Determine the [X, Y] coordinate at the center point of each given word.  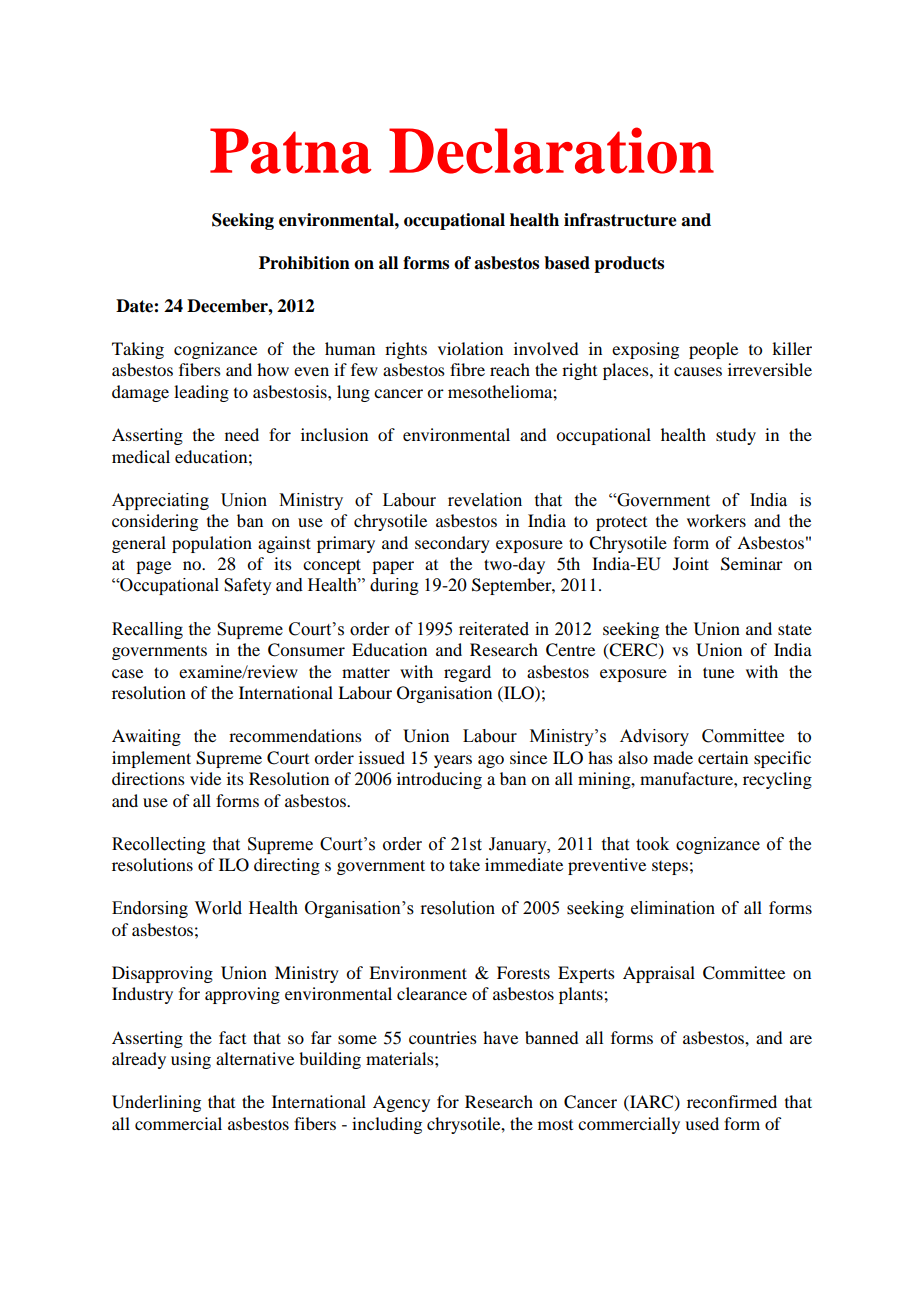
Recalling [147, 630]
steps [670, 868]
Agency [401, 1103]
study [736, 436]
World [218, 908]
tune [718, 672]
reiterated [494, 629]
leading [201, 393]
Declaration [551, 150]
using [191, 1060]
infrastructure [620, 220]
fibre [467, 369]
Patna [291, 151]
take [464, 864]
